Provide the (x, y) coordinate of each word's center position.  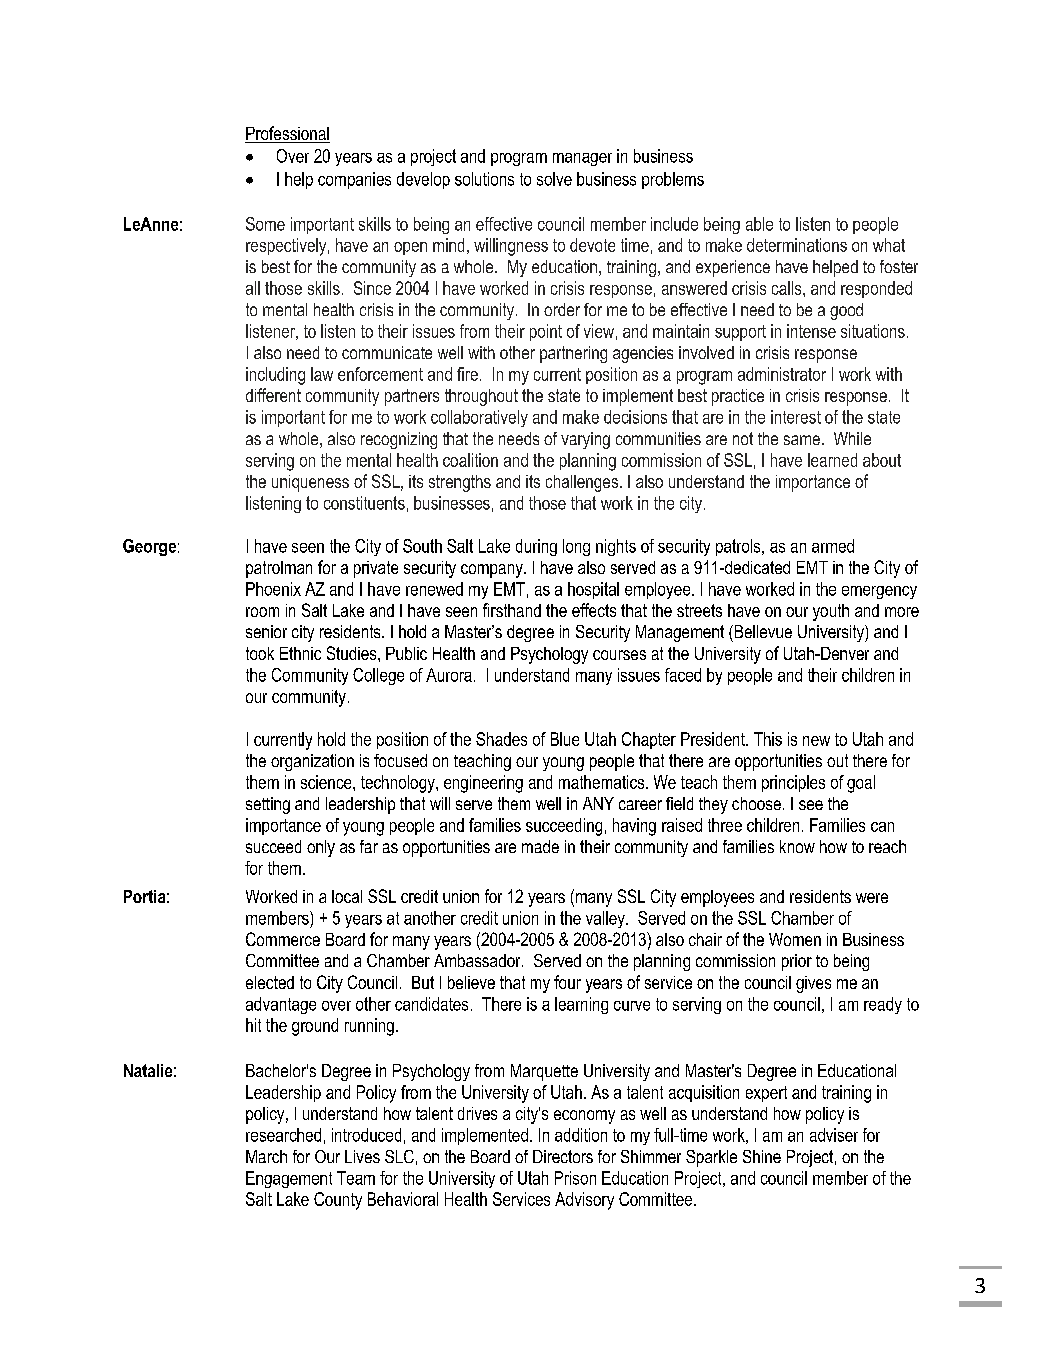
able (759, 224)
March (266, 1156)
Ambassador (478, 960)
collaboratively (479, 418)
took (260, 653)
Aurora (449, 675)
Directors (563, 1156)
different (273, 395)
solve (554, 179)
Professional (287, 134)
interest (796, 417)
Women (795, 939)
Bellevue (762, 631)
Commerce (283, 939)
